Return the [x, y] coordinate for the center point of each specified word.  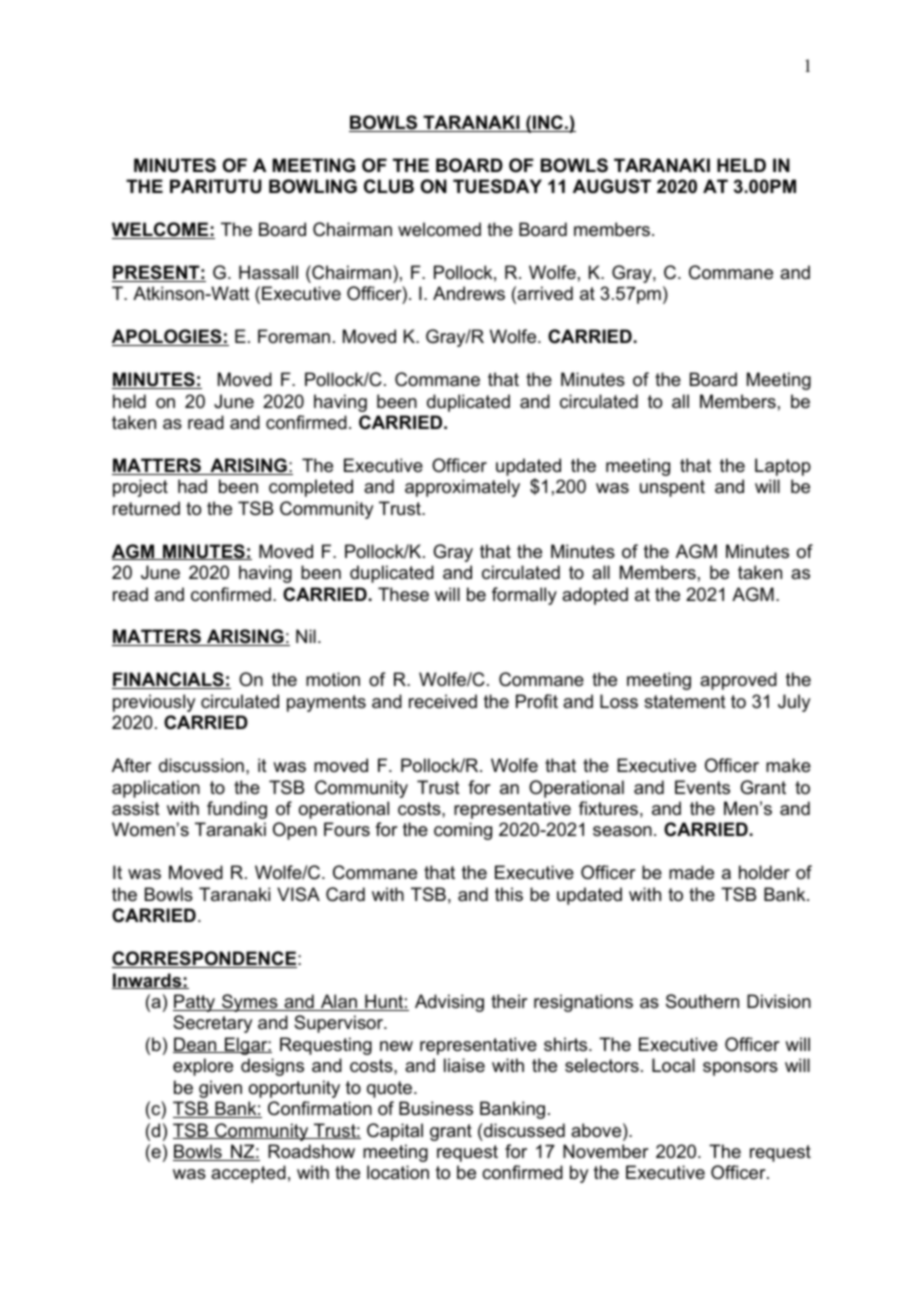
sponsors [740, 1069]
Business [436, 1108]
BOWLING [313, 186]
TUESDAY [497, 186]
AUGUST [612, 186]
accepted [248, 1174]
